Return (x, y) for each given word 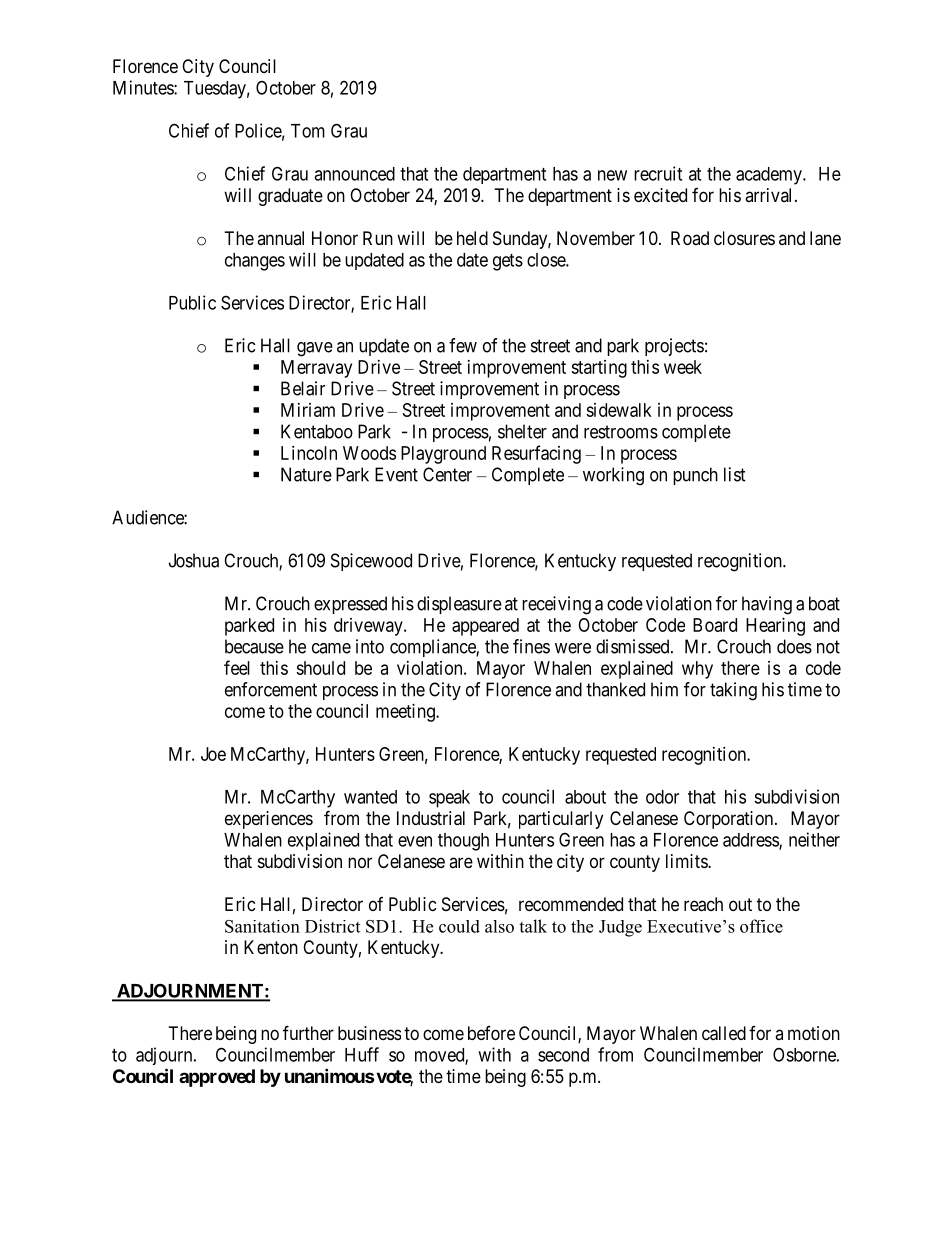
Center (447, 474)
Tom (308, 131)
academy (770, 176)
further (308, 1032)
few (463, 345)
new (612, 175)
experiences (269, 820)
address (751, 841)
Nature (306, 474)
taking (733, 691)
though (463, 842)
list (735, 474)
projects (674, 347)
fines (531, 646)
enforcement (271, 689)
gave (315, 349)
